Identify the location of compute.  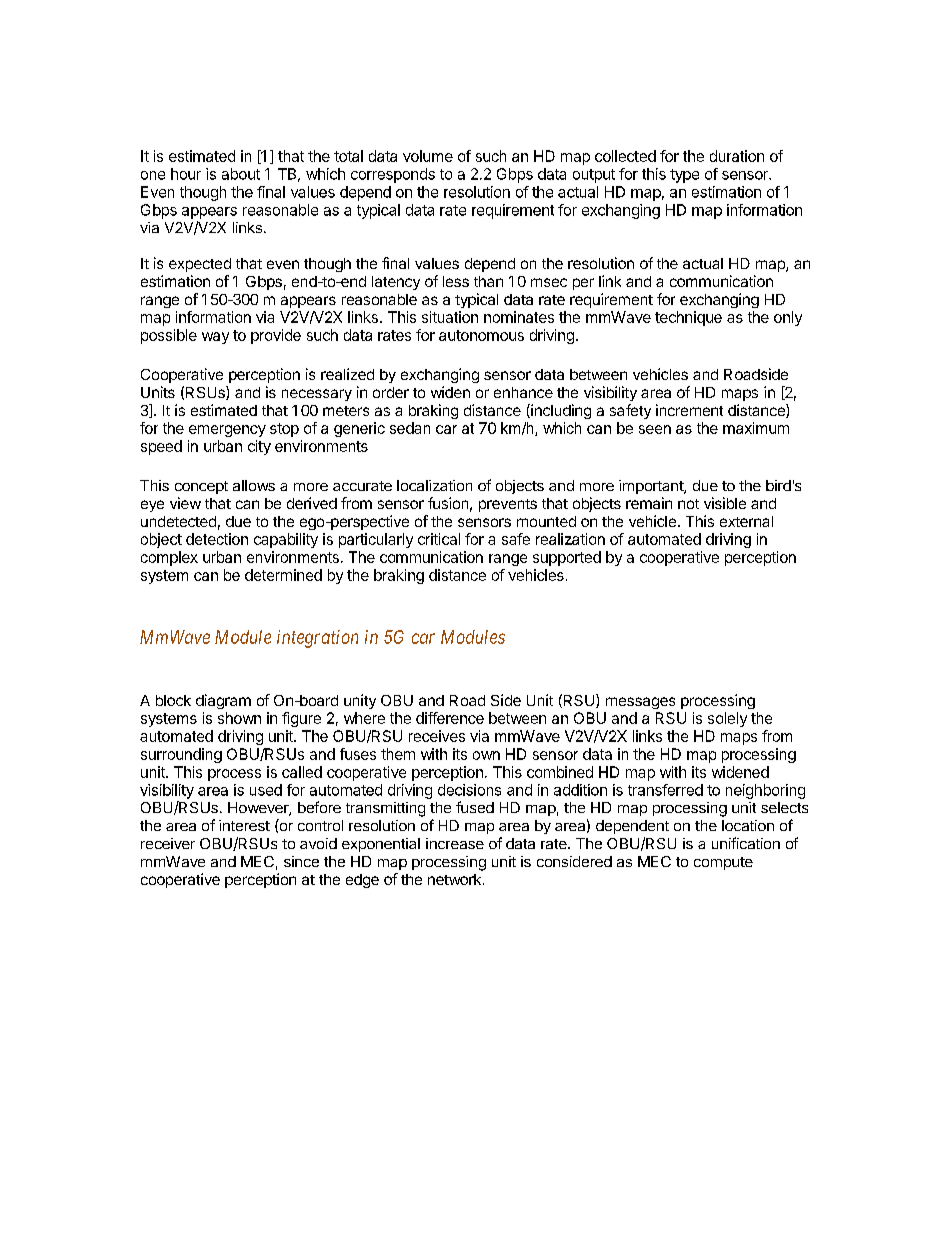
(723, 863).
